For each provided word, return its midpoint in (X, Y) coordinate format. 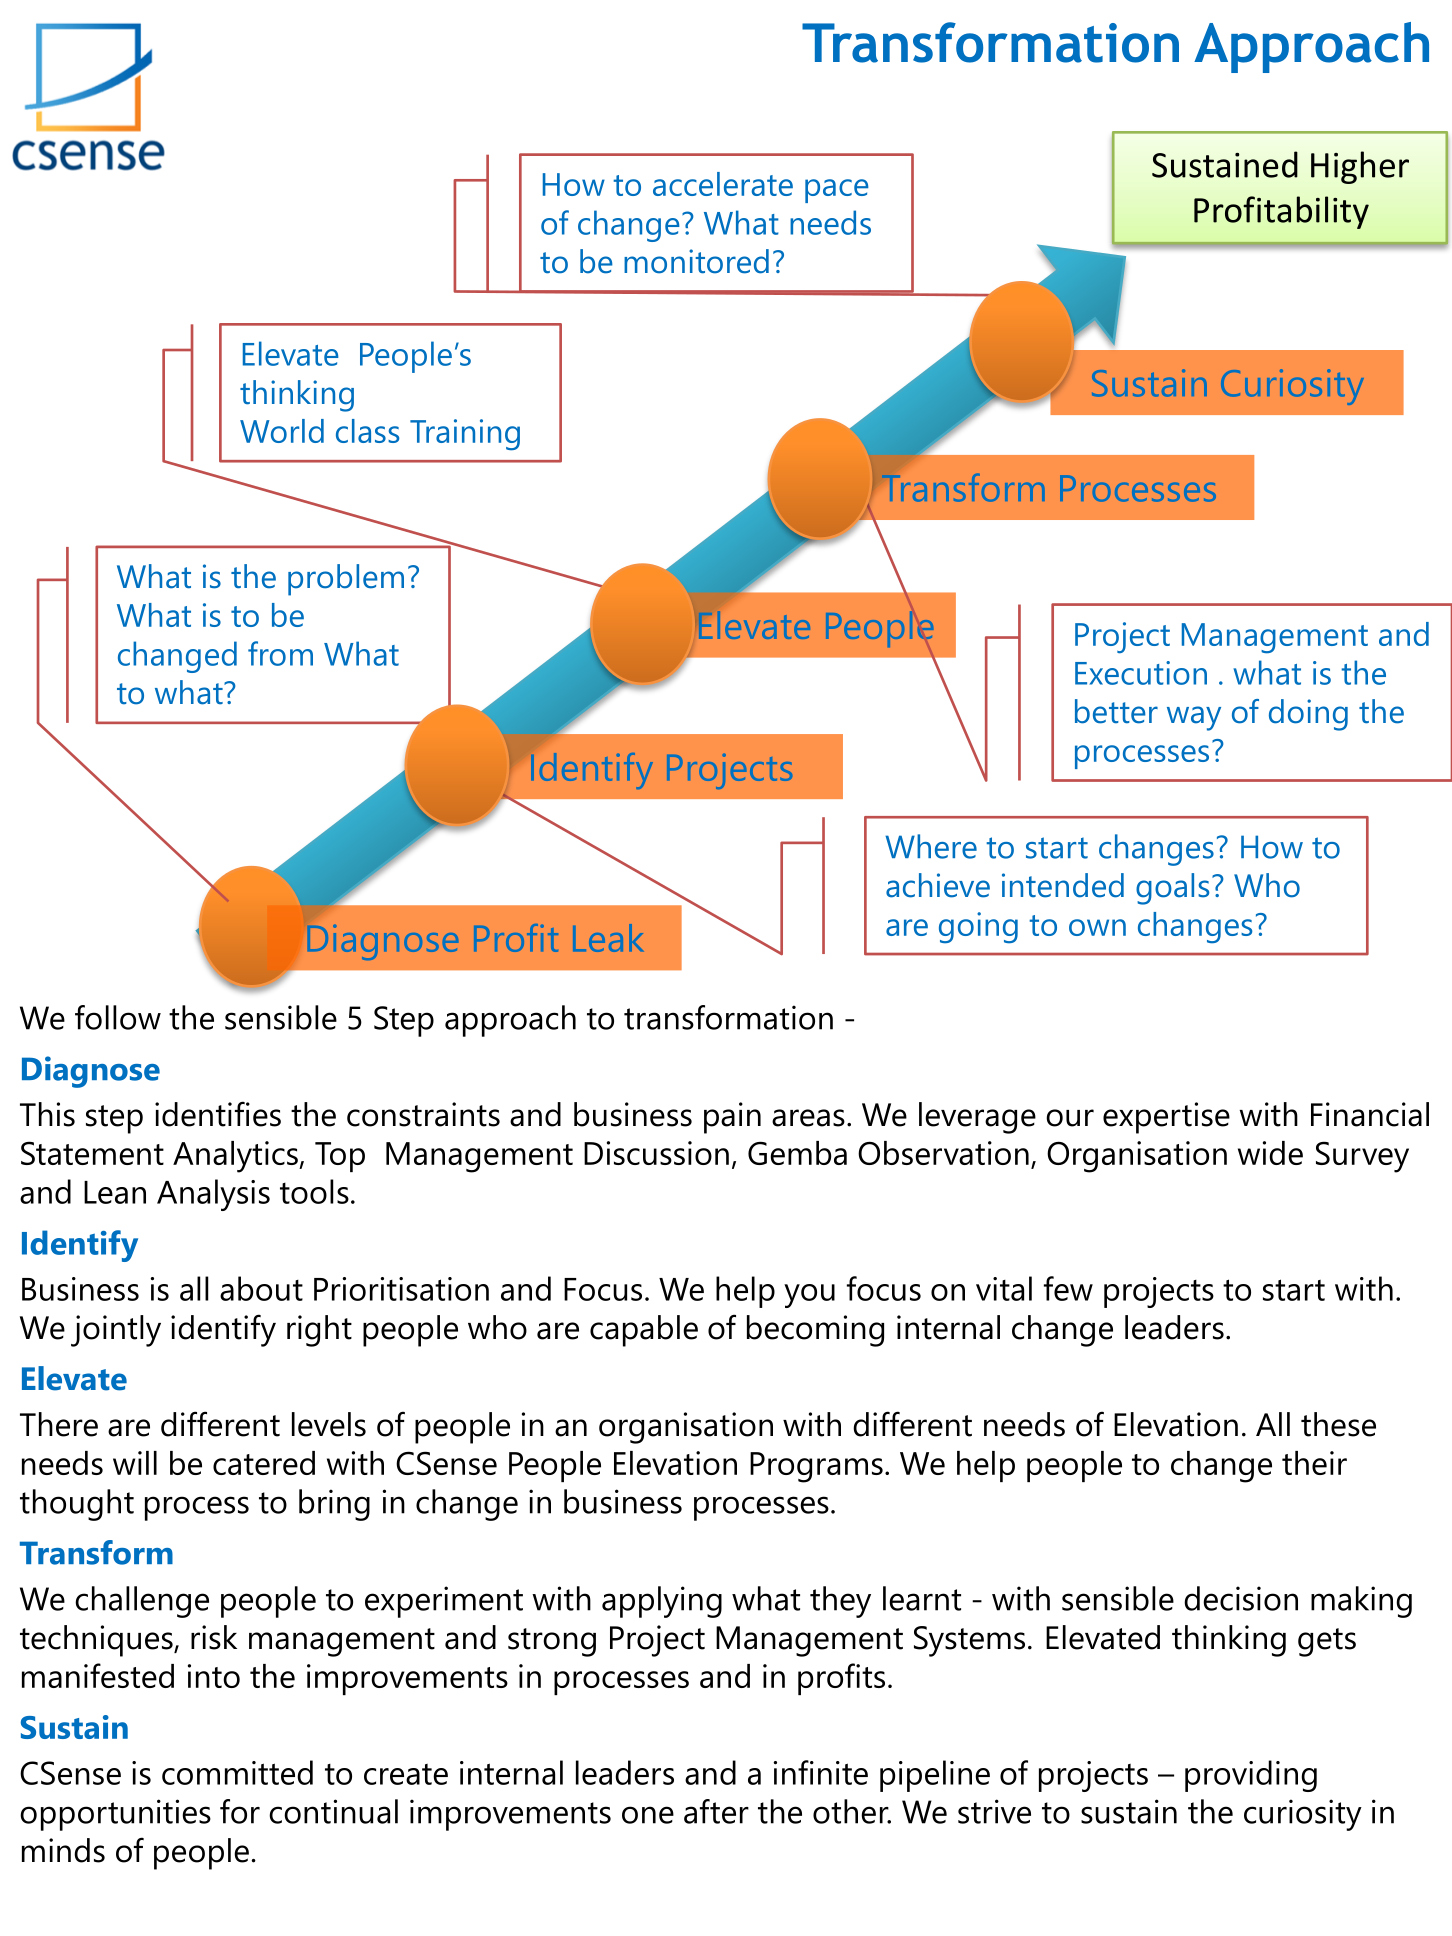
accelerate (723, 184)
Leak (608, 938)
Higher (1360, 167)
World (282, 431)
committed (237, 1772)
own (1097, 927)
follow (118, 1017)
